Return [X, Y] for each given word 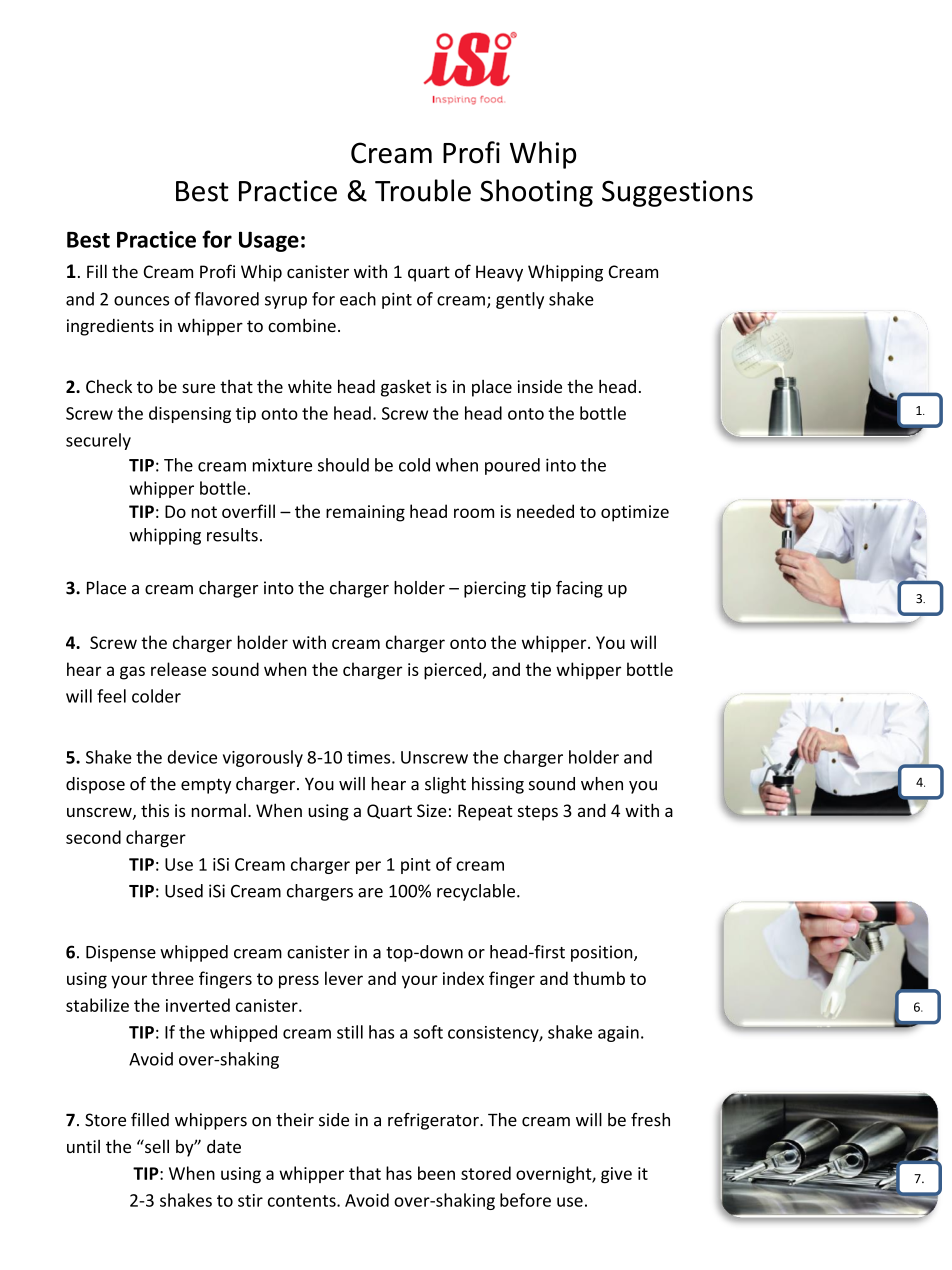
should [343, 465]
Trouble [423, 190]
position [603, 953]
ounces [141, 301]
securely [98, 441]
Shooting [536, 193]
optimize [635, 513]
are [370, 893]
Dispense [121, 953]
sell [156, 1146]
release [178, 669]
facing [579, 589]
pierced [454, 671]
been [436, 1173]
